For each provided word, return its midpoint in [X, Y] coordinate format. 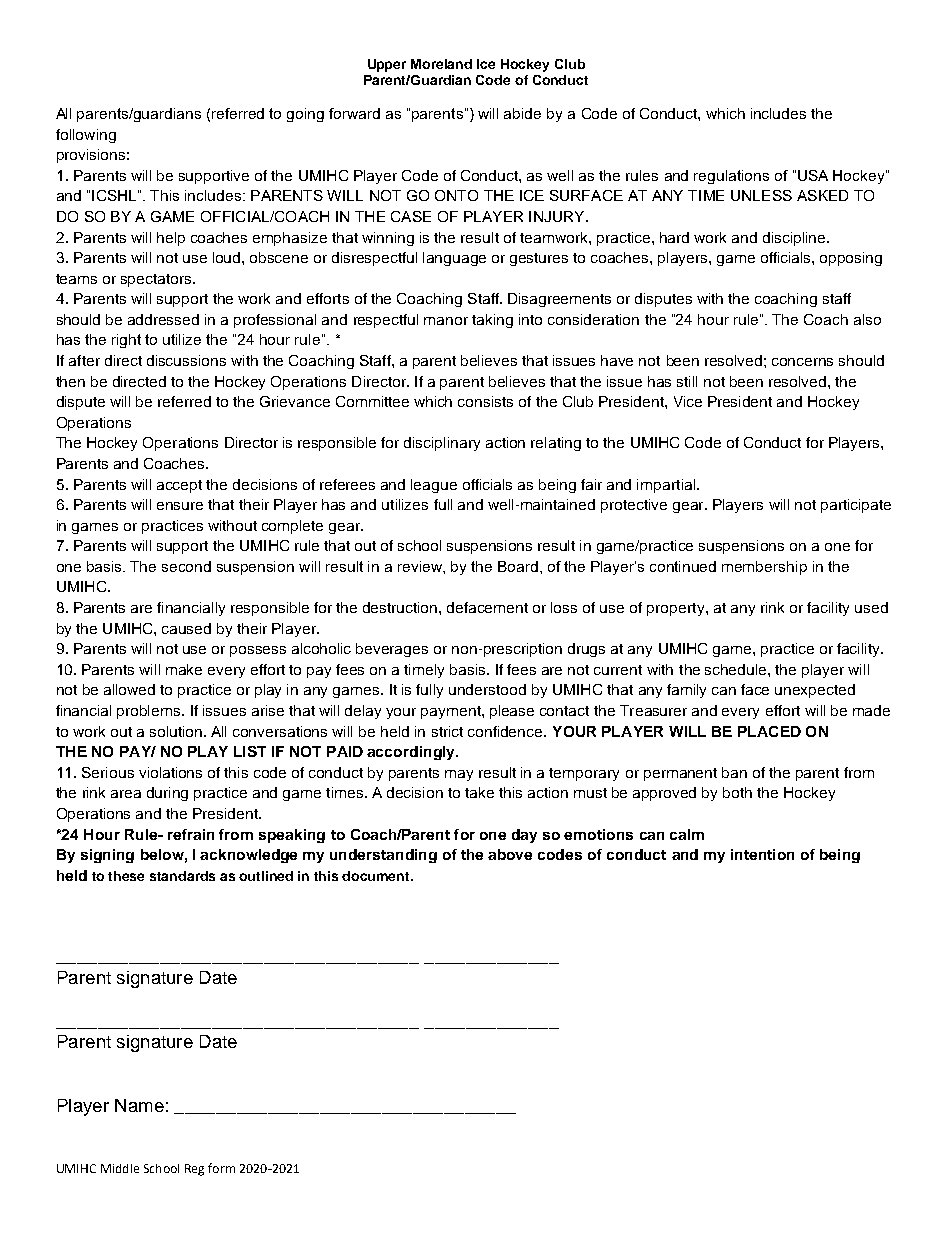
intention [762, 854]
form [221, 1168]
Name [139, 1105]
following [86, 136]
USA [813, 175]
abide [522, 113]
